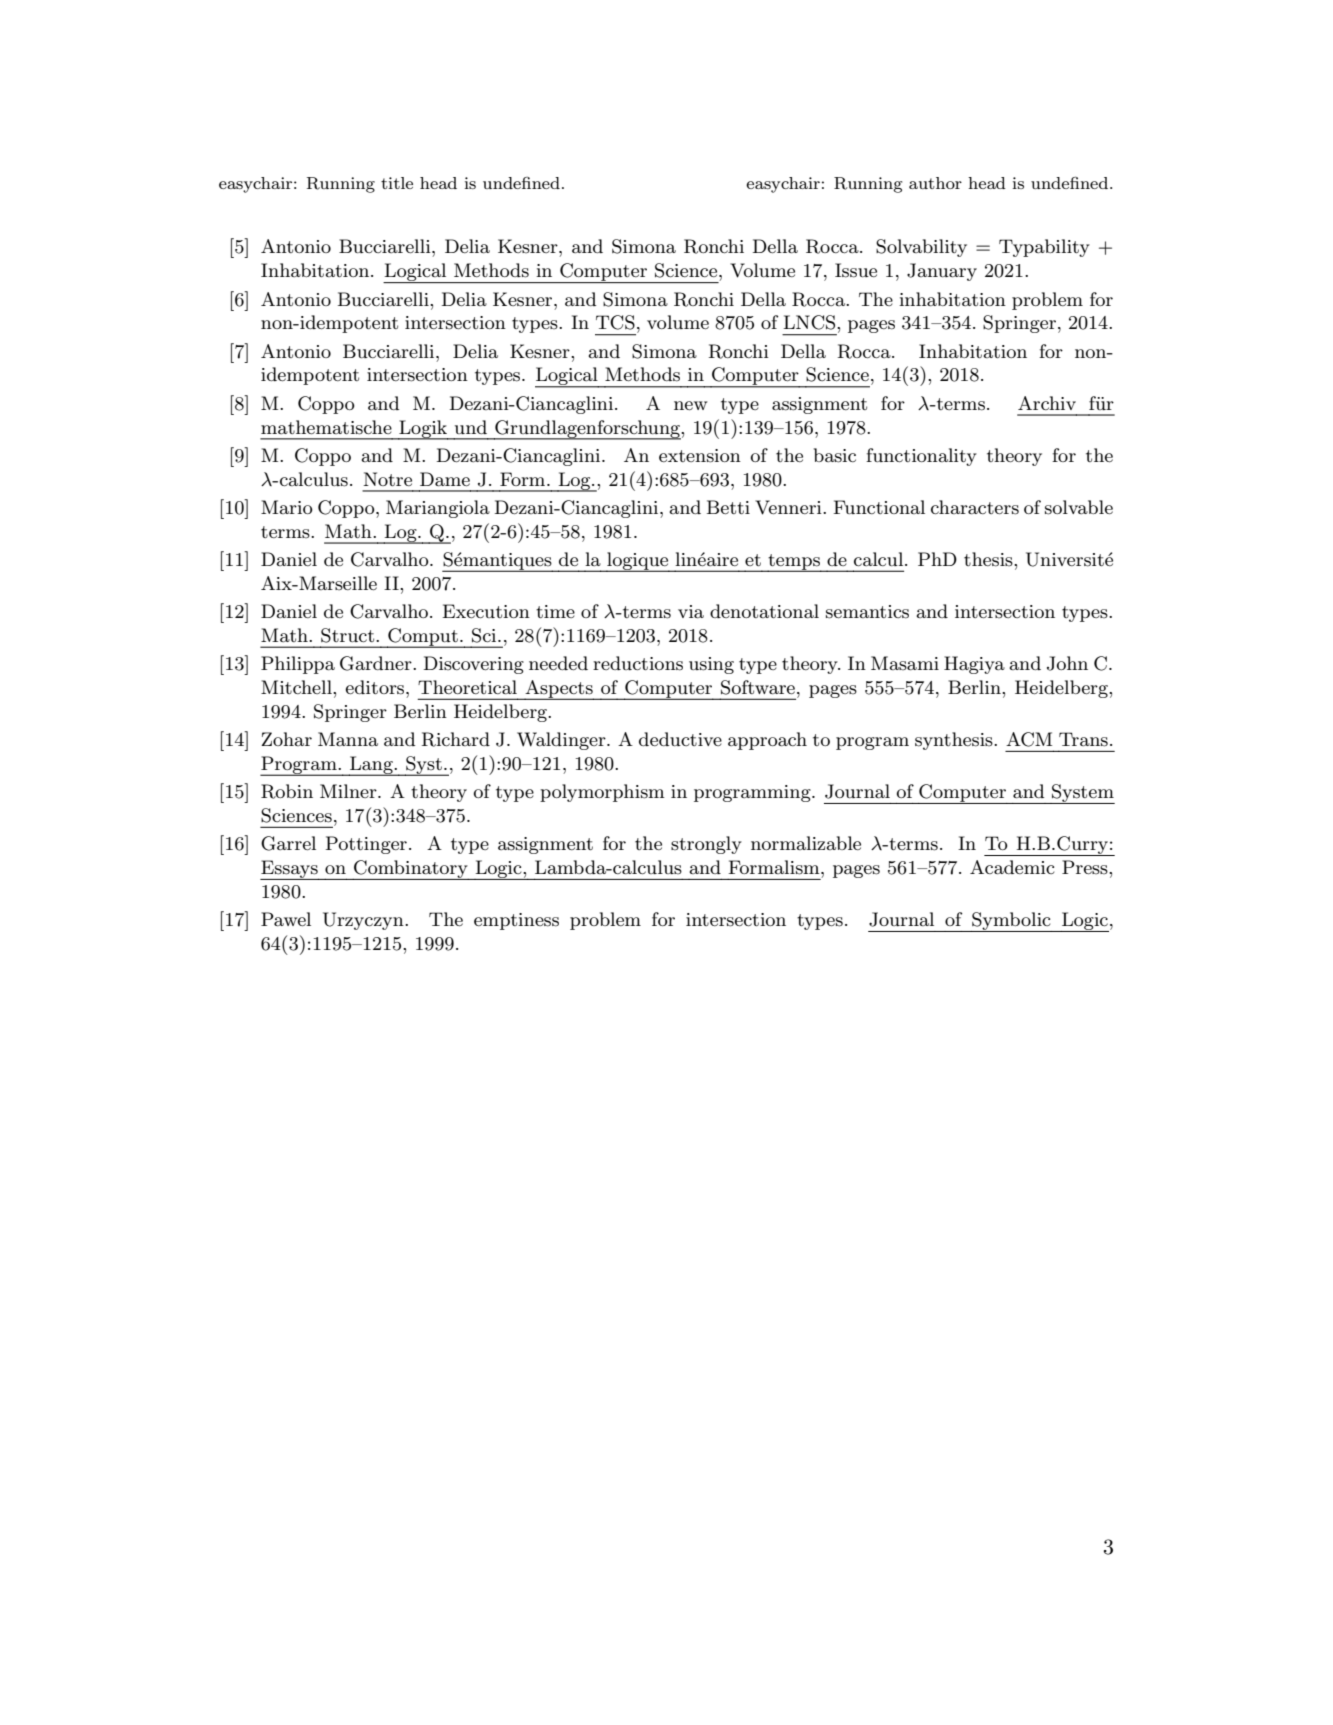 This screenshot has height=1725, width=1333. What do you see at coordinates (377, 663) in the screenshot?
I see `Gardner` at bounding box center [377, 663].
